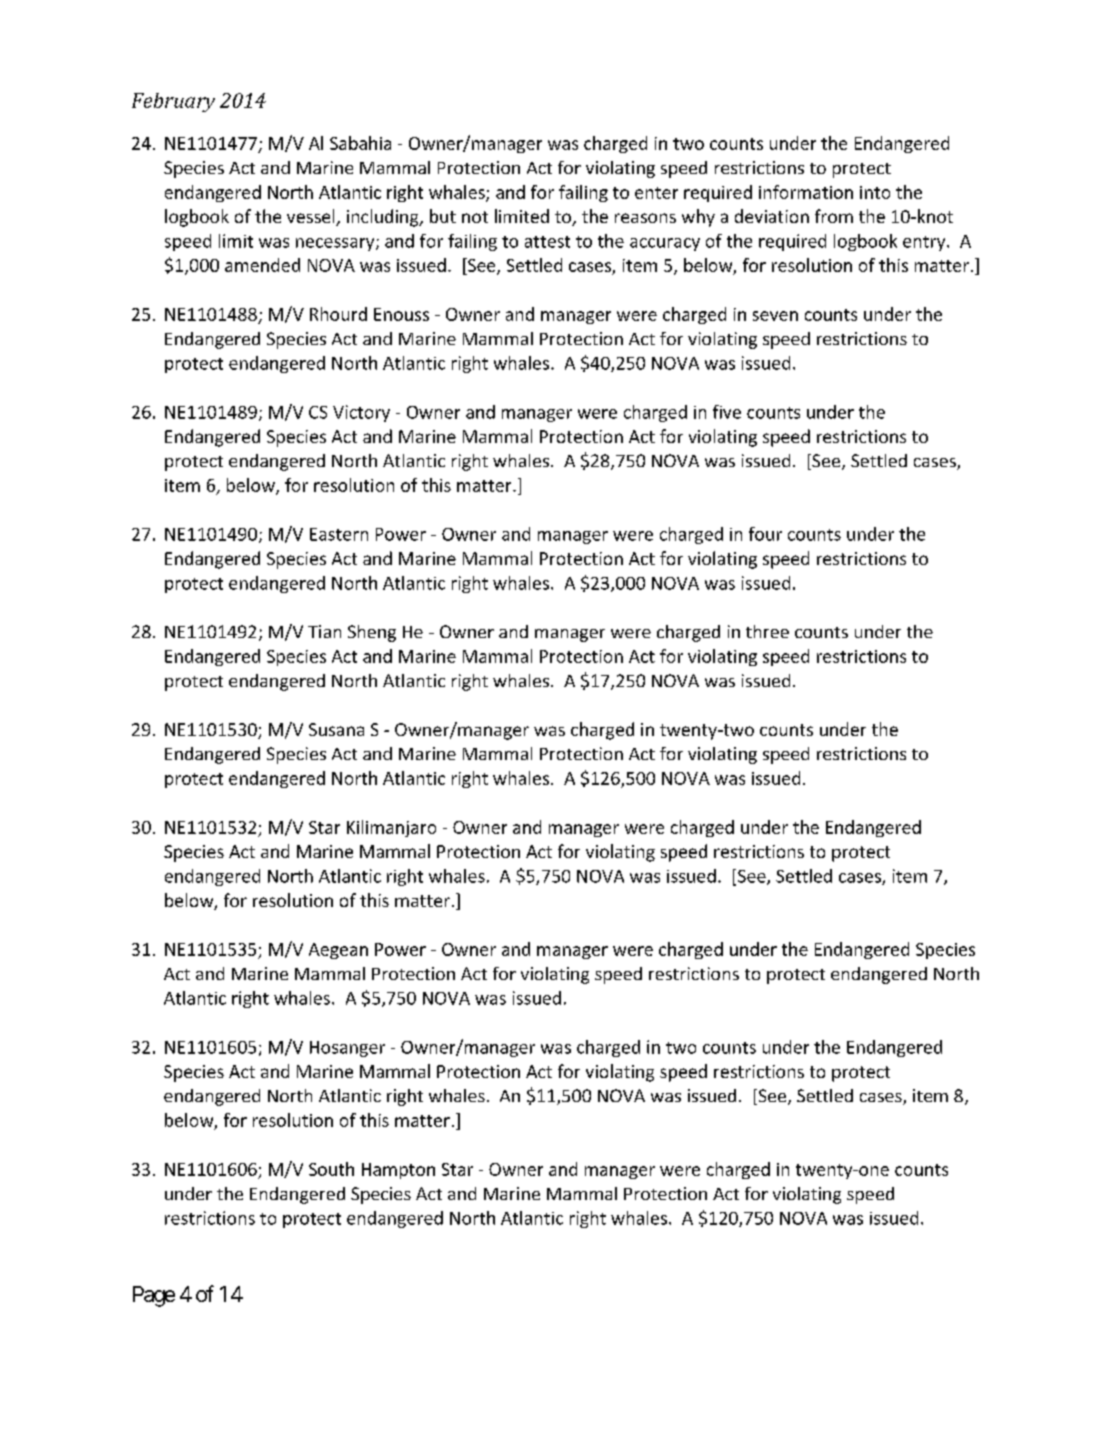  What do you see at coordinates (656, 193) in the page?
I see `enter` at bounding box center [656, 193].
